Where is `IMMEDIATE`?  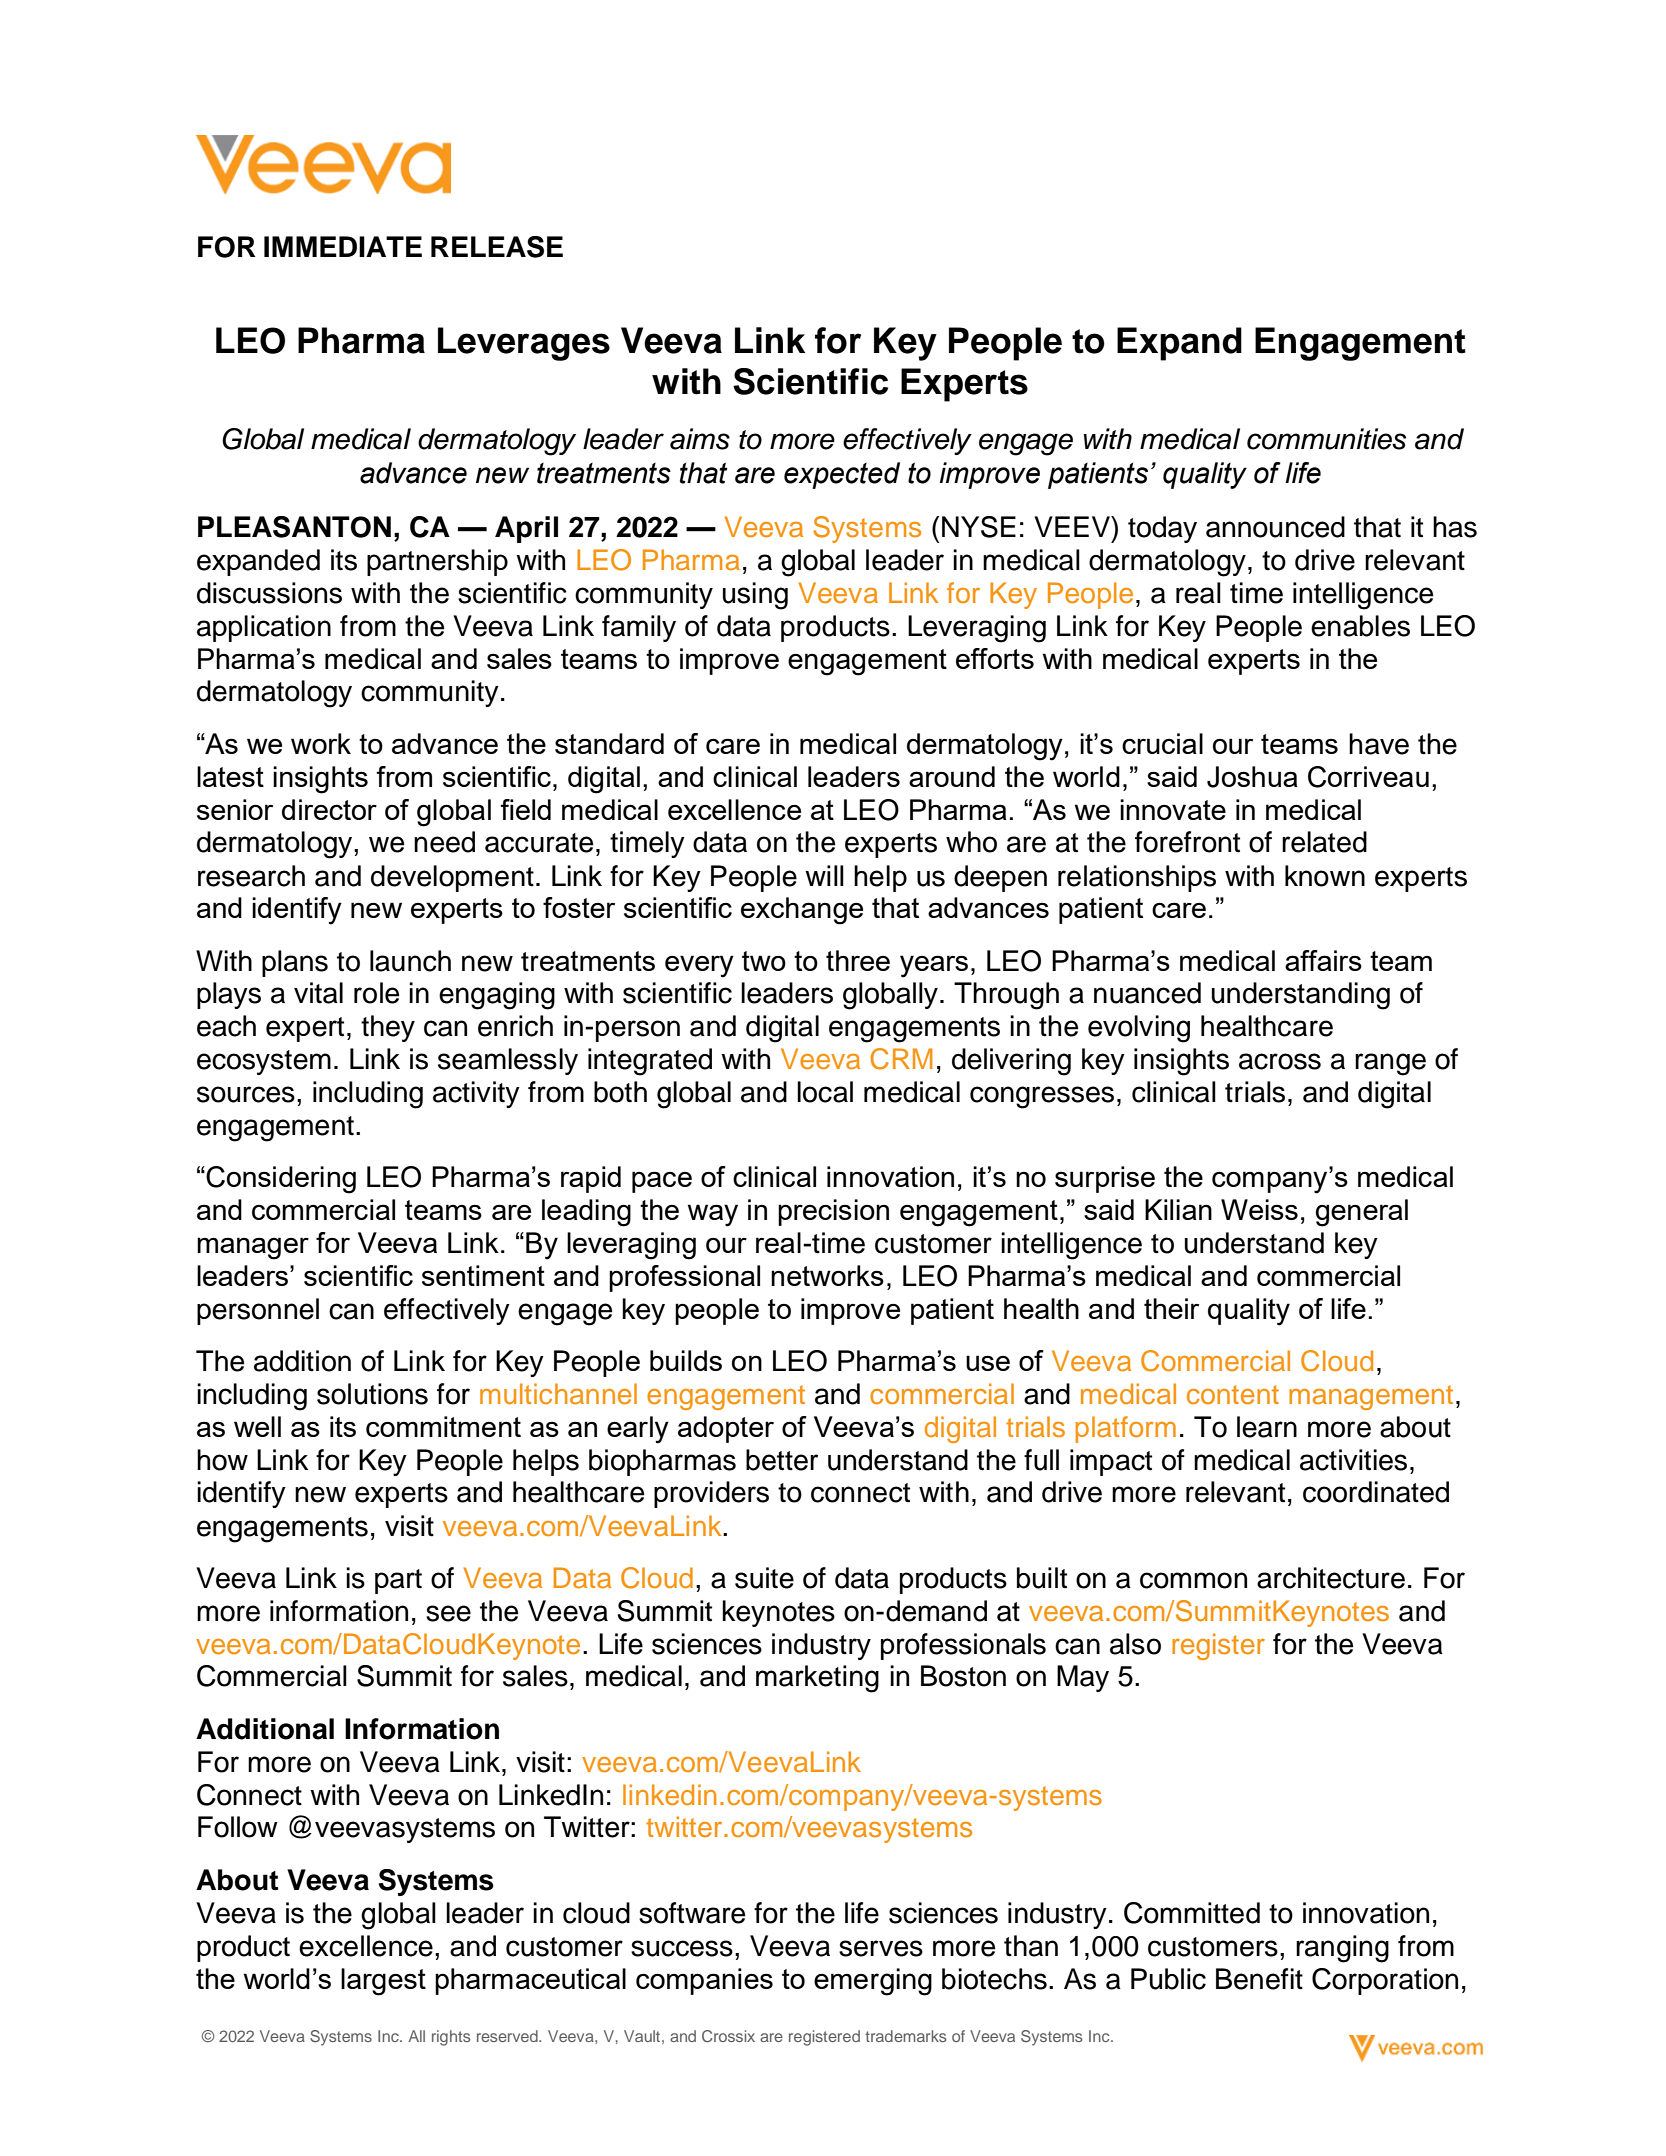 IMMEDIATE is located at coordinates (343, 246).
